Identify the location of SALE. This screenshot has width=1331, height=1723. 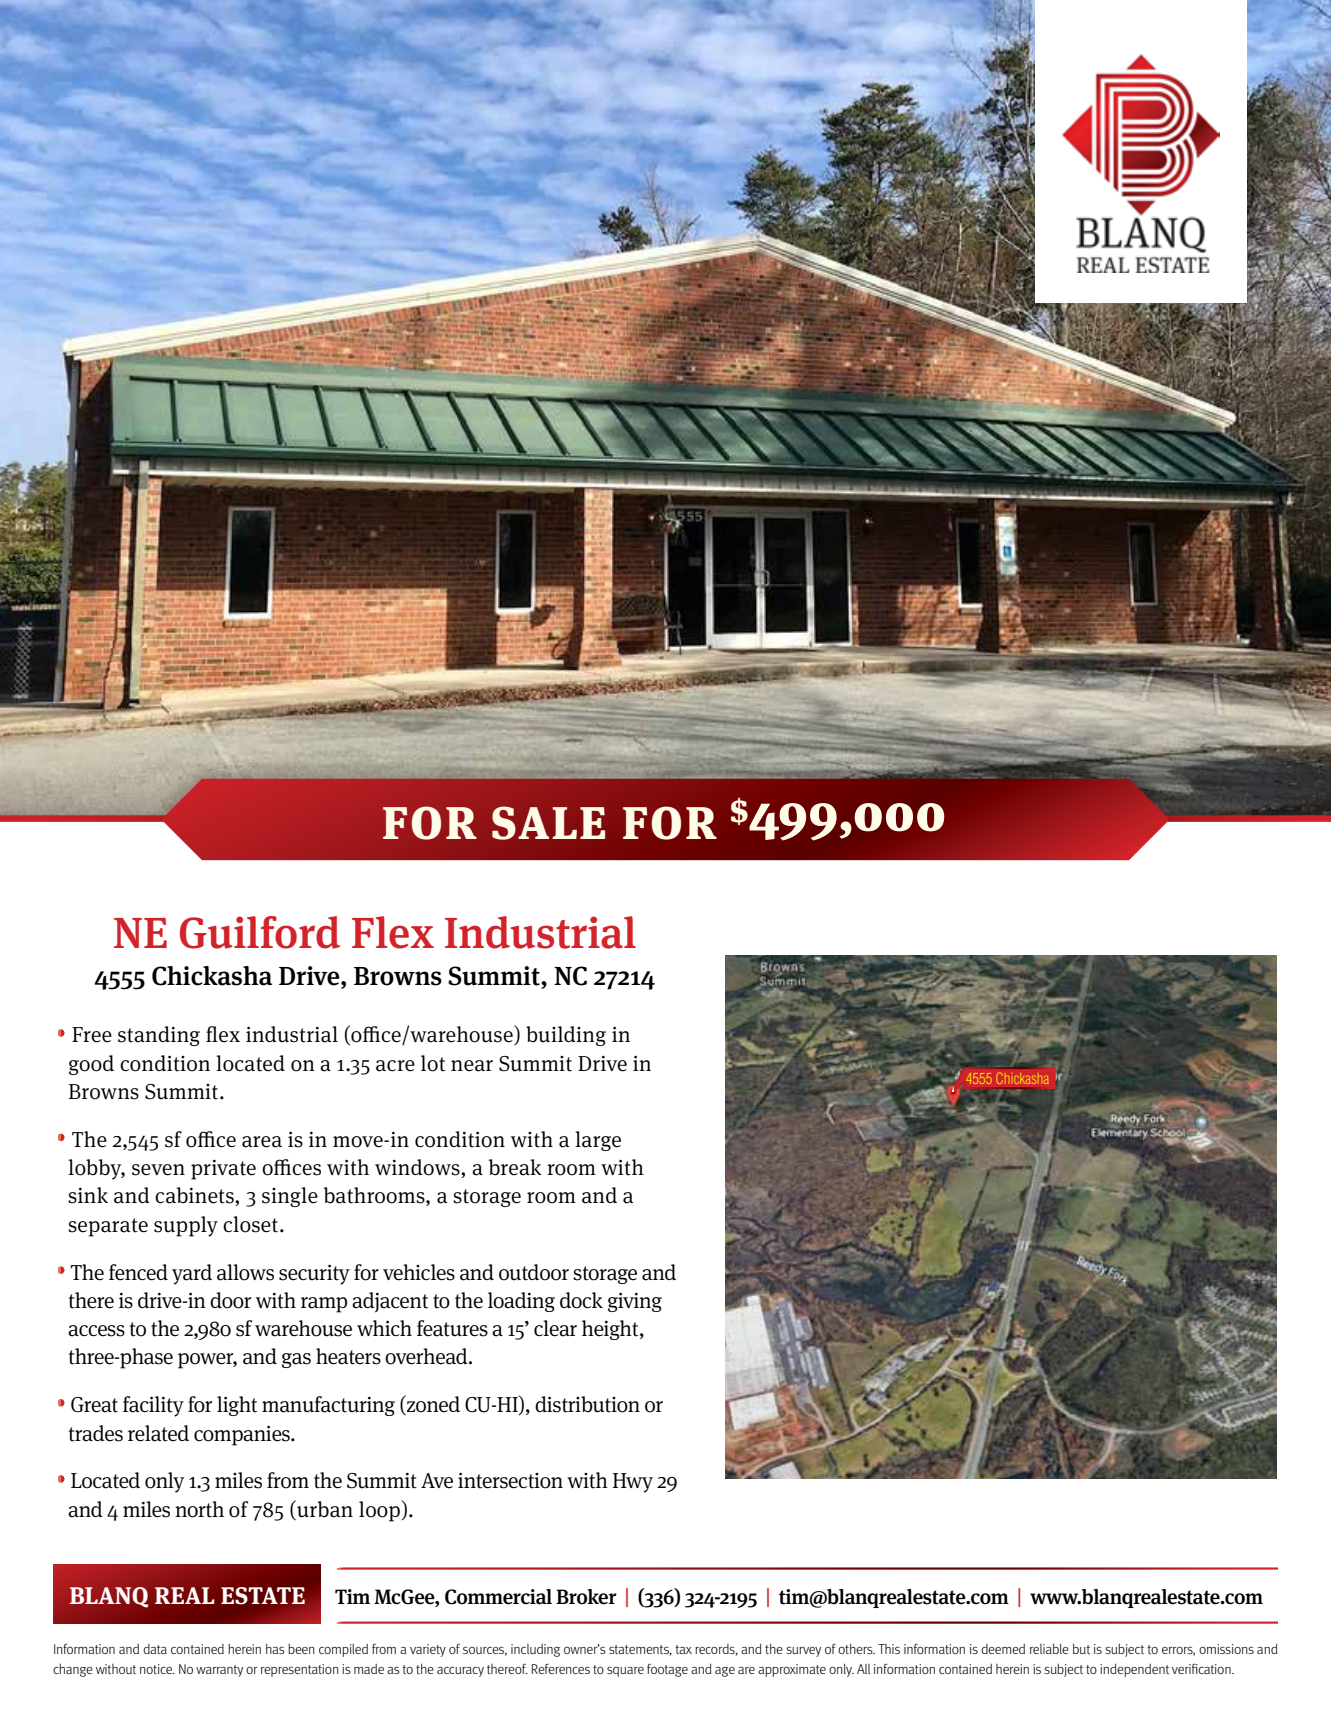
(548, 823).
